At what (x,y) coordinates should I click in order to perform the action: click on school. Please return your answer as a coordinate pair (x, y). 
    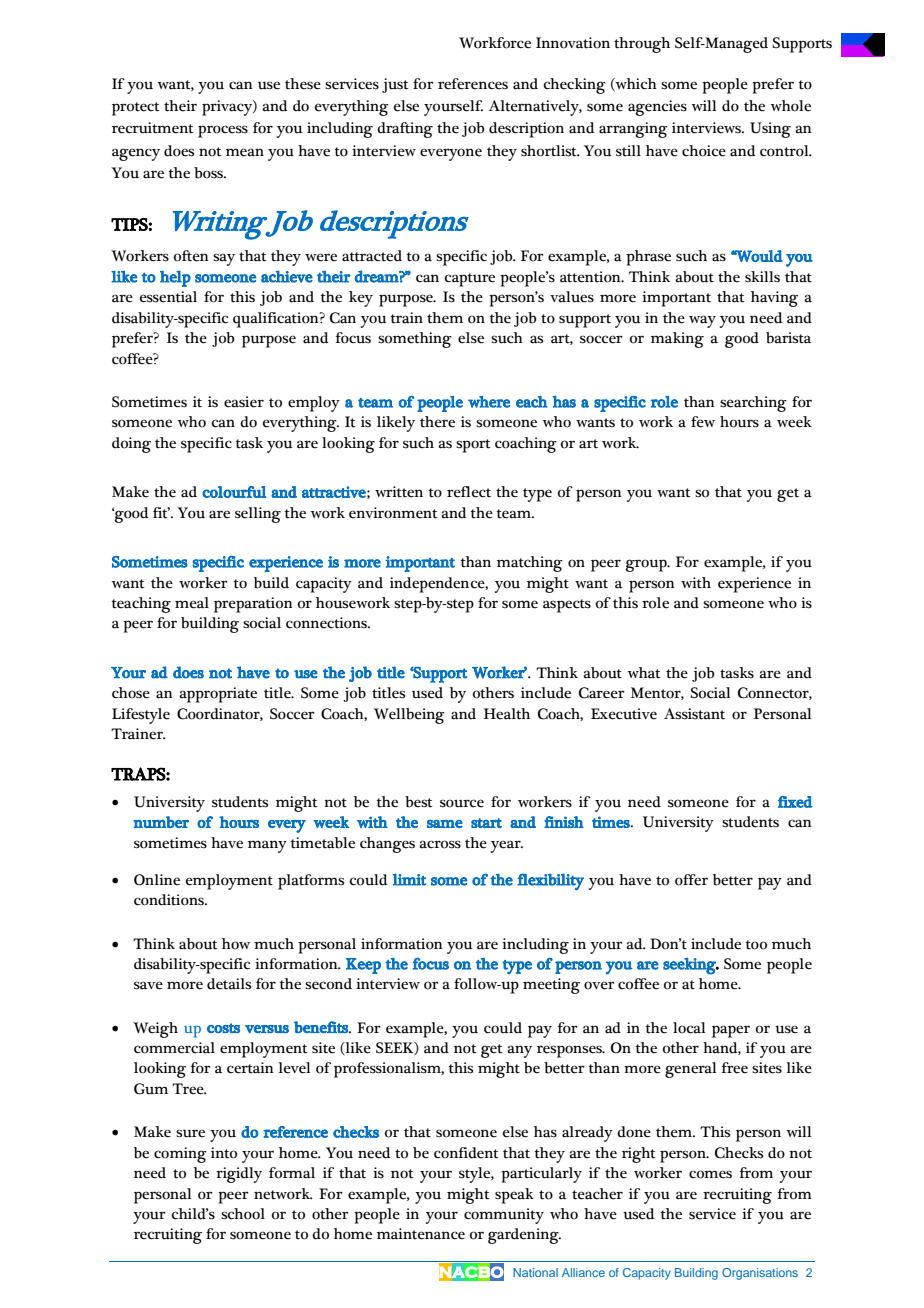
    Looking at the image, I should click on (243, 1214).
